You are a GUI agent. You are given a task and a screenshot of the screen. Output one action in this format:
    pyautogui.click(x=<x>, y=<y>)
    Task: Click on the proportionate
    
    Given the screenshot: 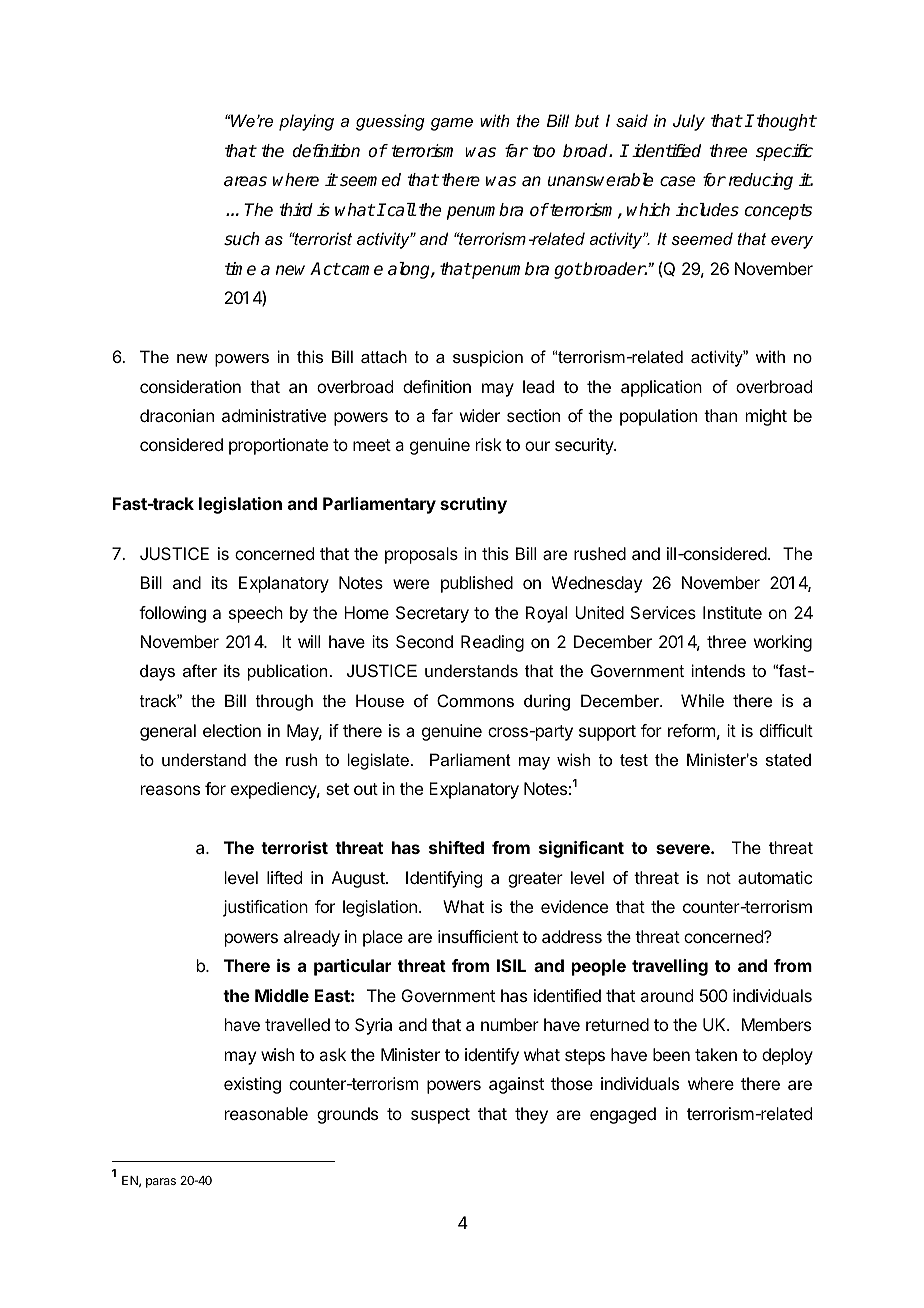 What is the action you would take?
    pyautogui.click(x=278, y=446)
